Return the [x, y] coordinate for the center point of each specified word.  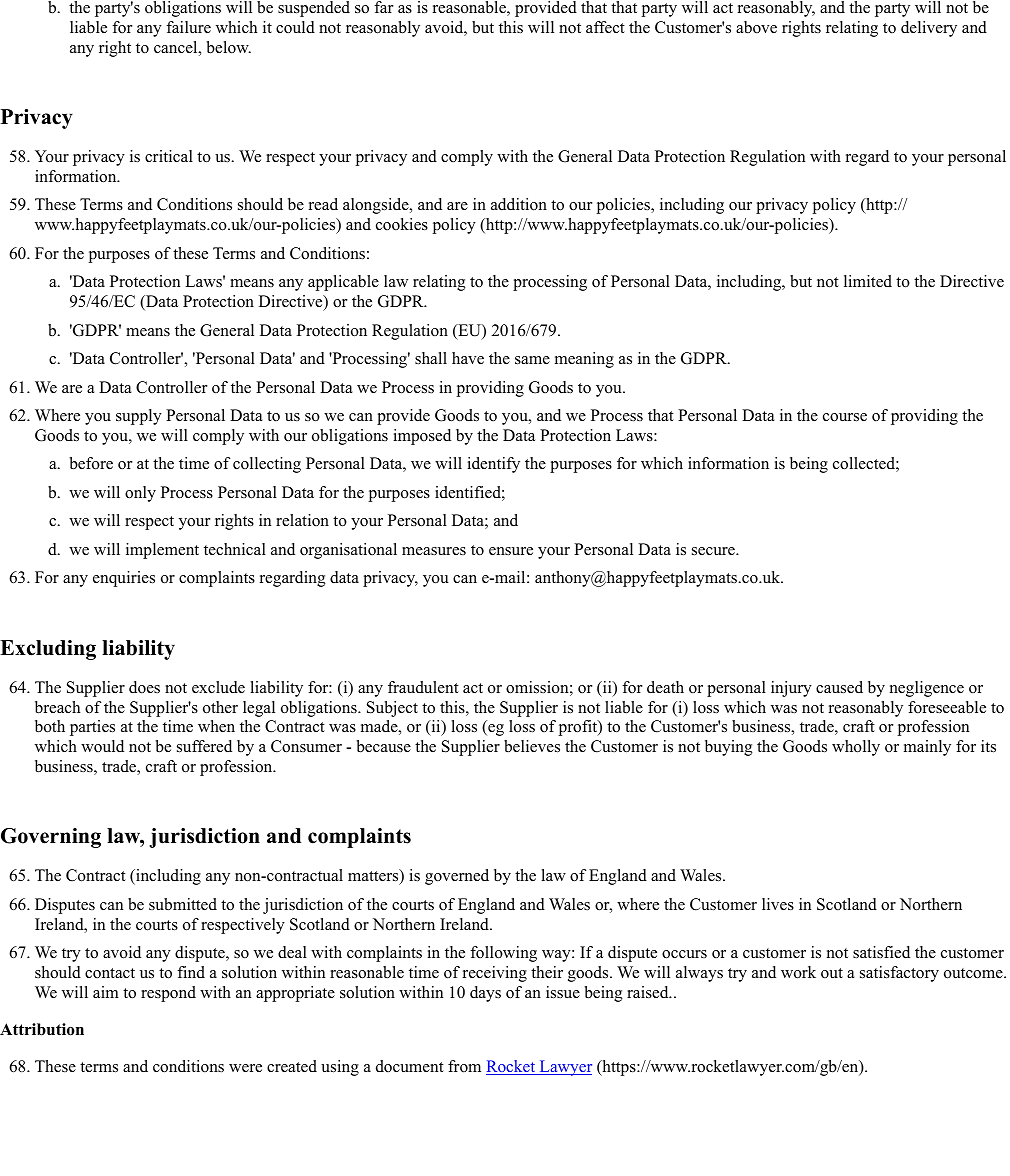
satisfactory [899, 974]
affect [605, 27]
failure [188, 27]
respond [168, 994]
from [464, 1066]
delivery [929, 29]
